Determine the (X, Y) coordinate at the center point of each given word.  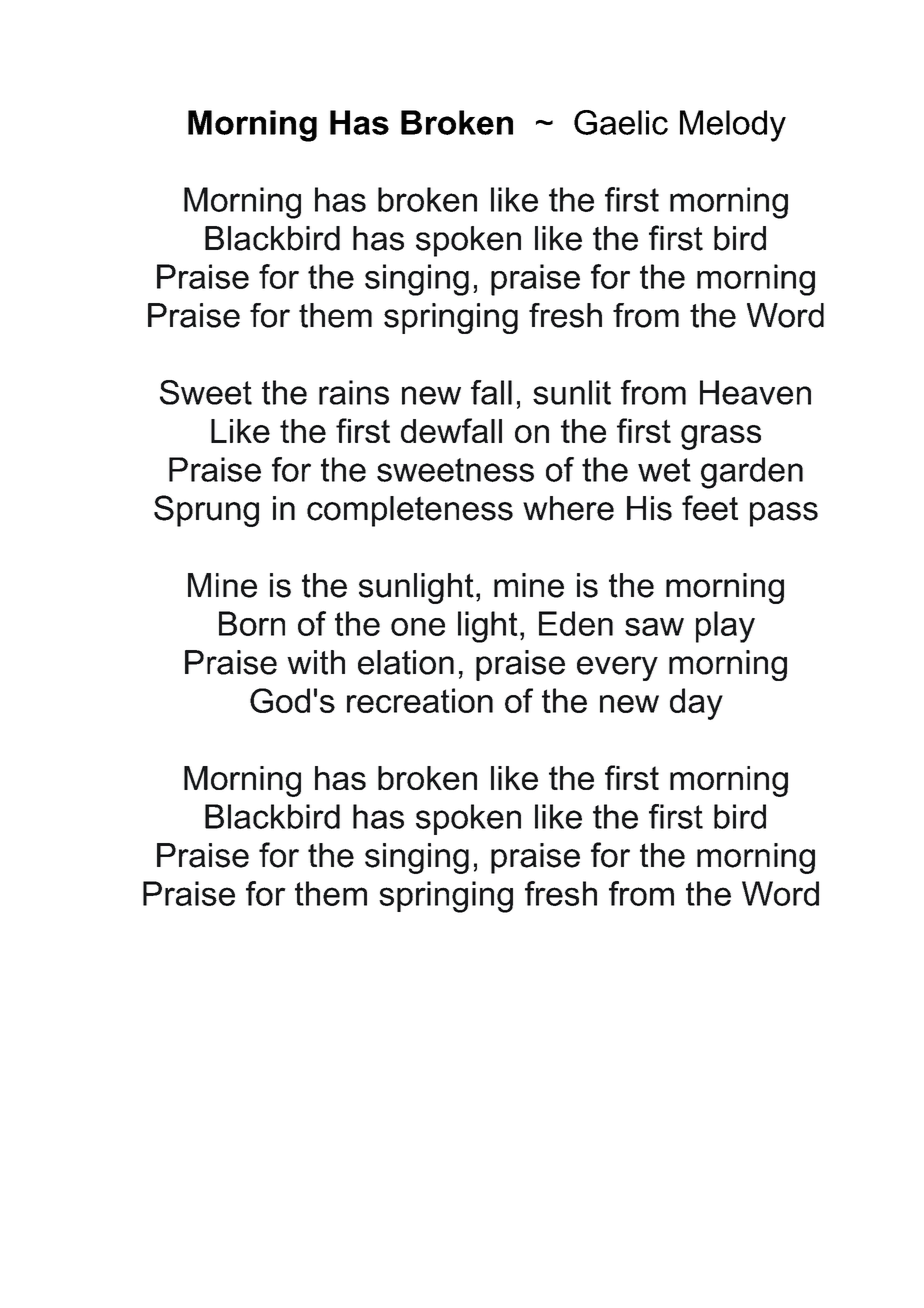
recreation (420, 700)
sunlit (572, 392)
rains (354, 392)
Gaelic (621, 122)
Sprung (206, 511)
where (568, 508)
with (316, 662)
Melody (733, 126)
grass (721, 437)
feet (710, 508)
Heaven (755, 392)
